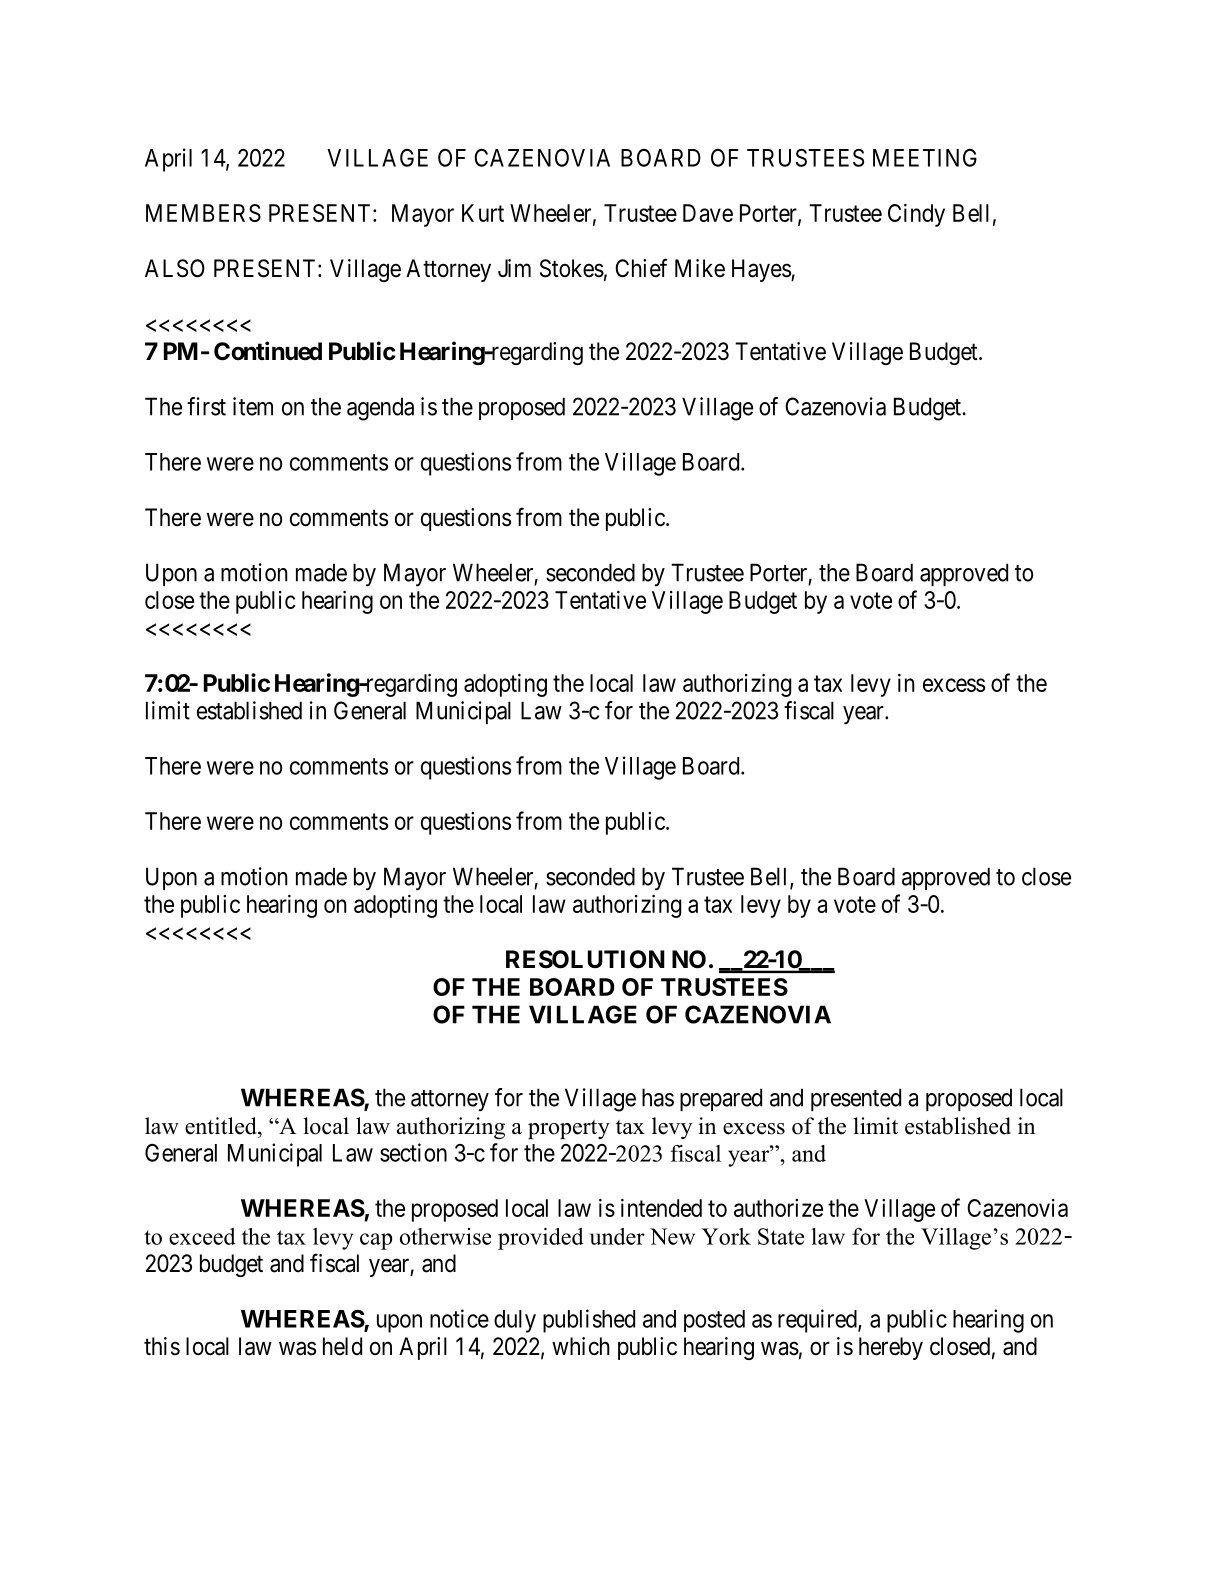 This screenshot has width=1225, height=1586. Describe the element at coordinates (483, 213) in the screenshot. I see `Kurt` at that location.
